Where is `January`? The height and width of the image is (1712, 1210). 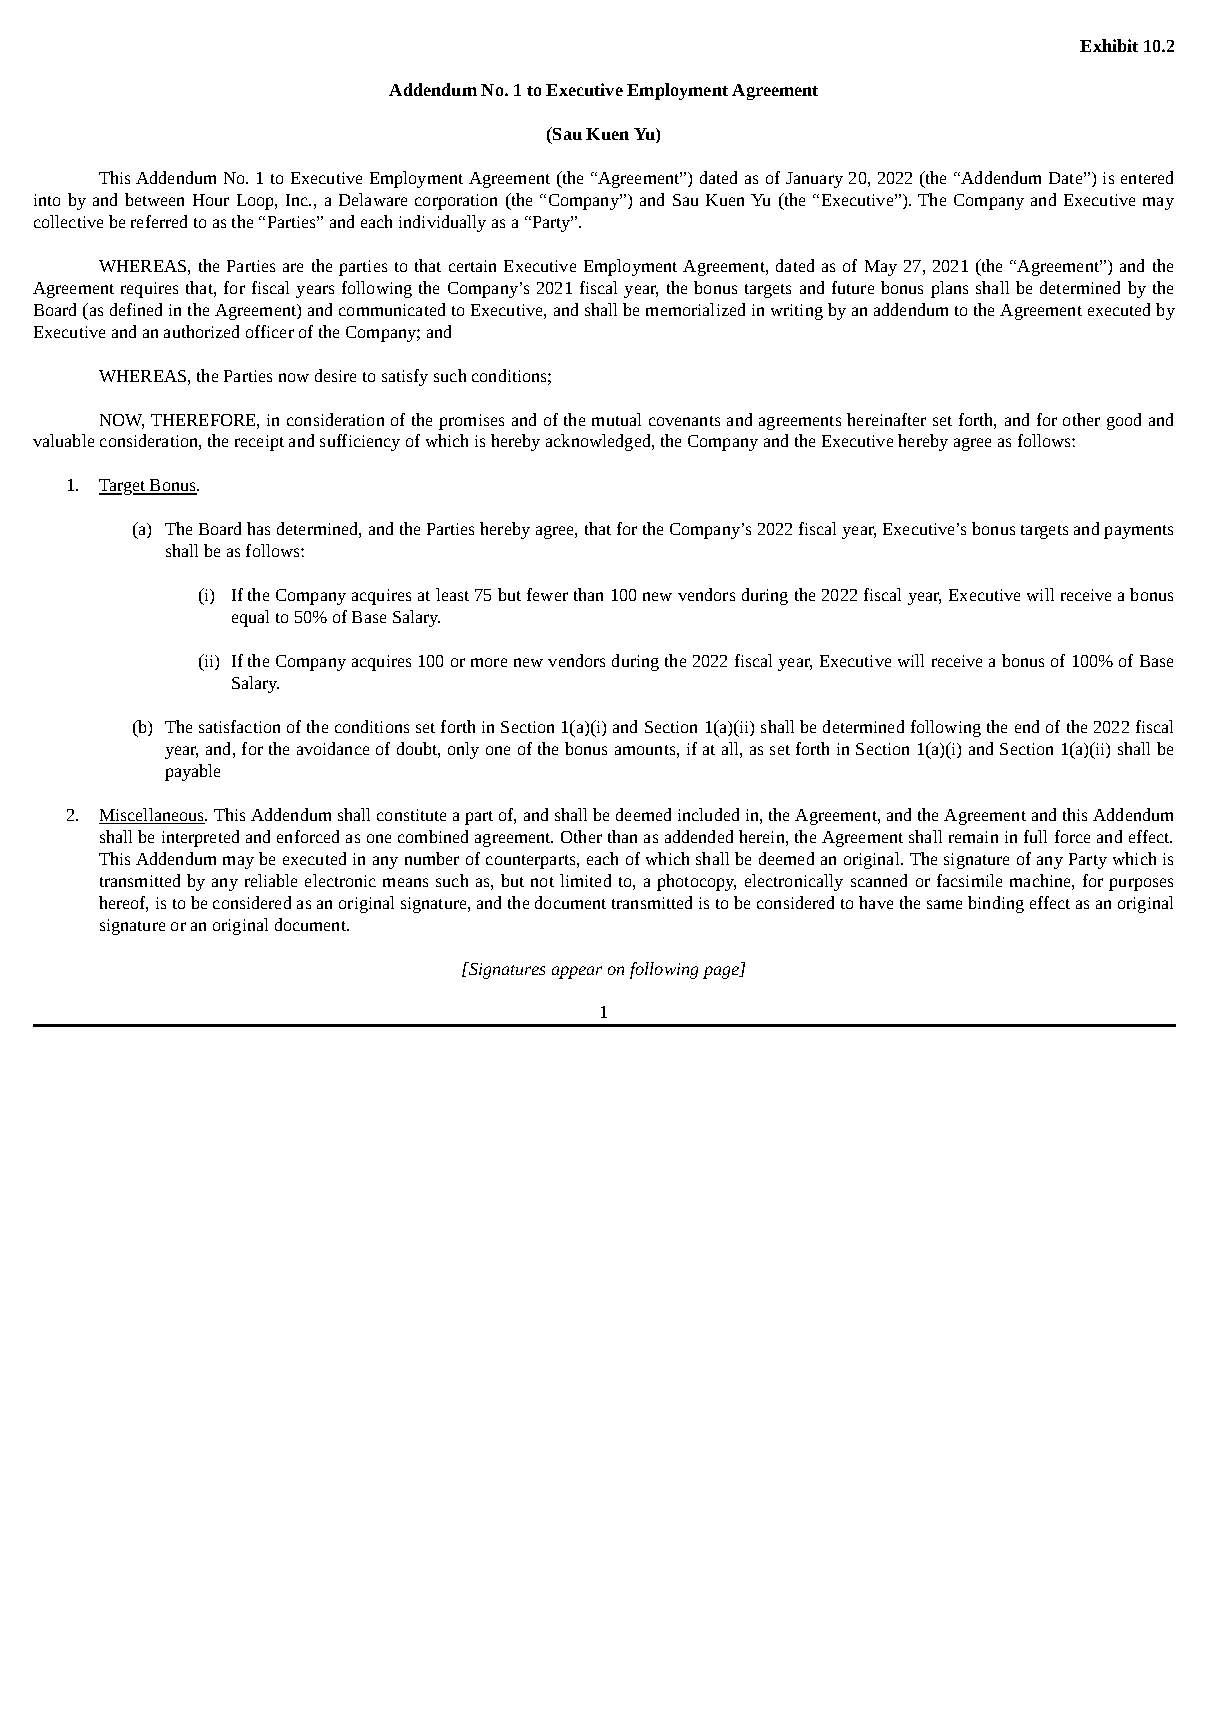 January is located at coordinates (814, 180).
